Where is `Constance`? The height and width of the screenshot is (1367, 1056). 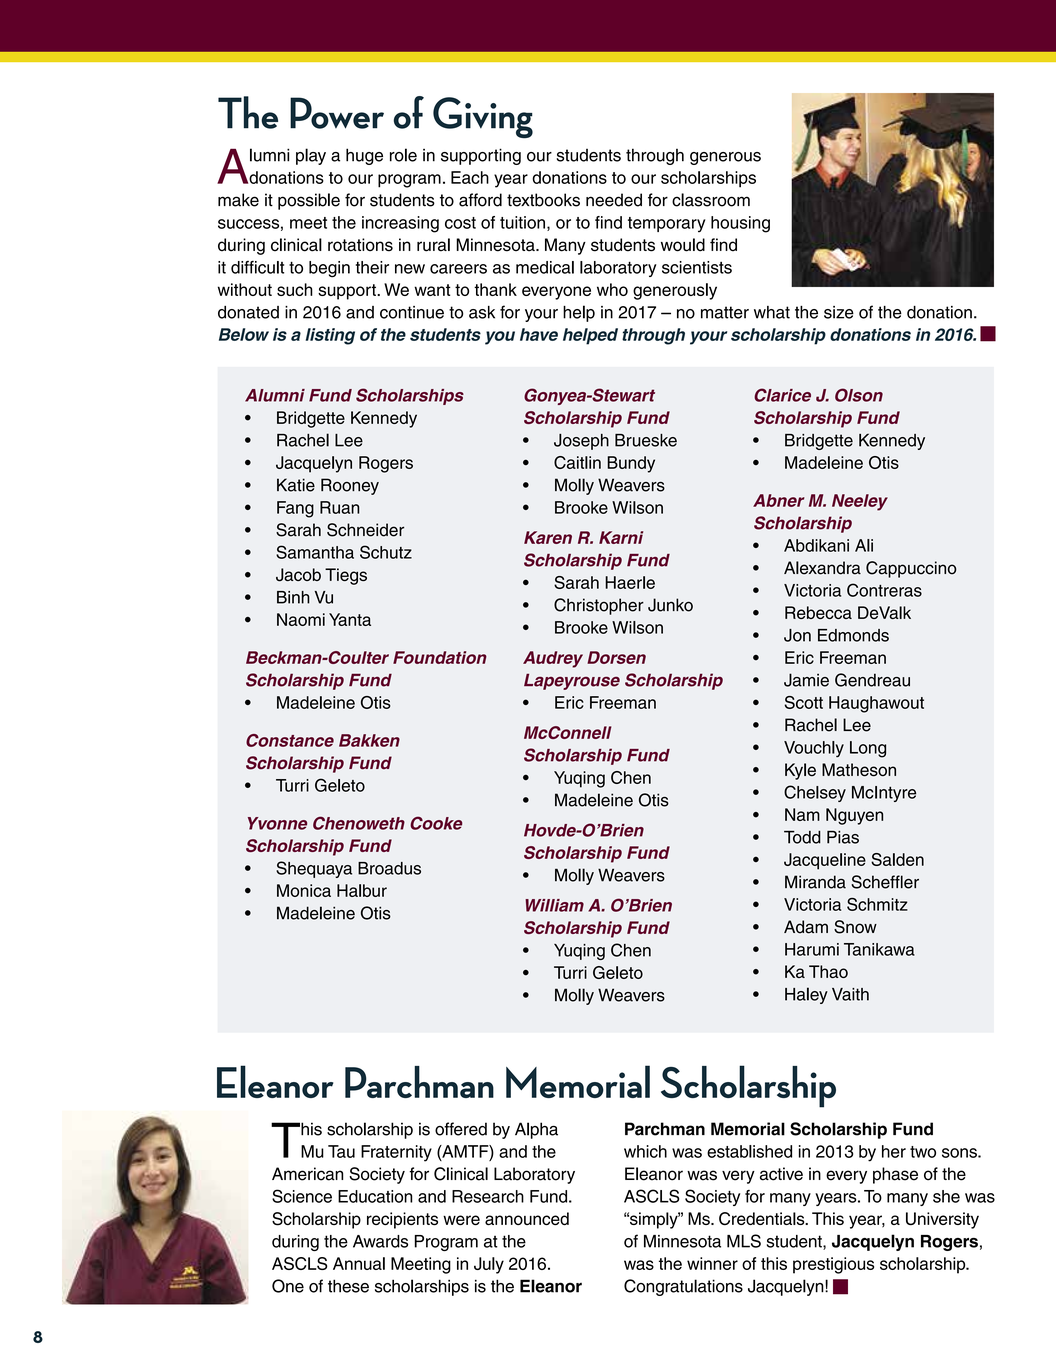 Constance is located at coordinates (290, 740).
